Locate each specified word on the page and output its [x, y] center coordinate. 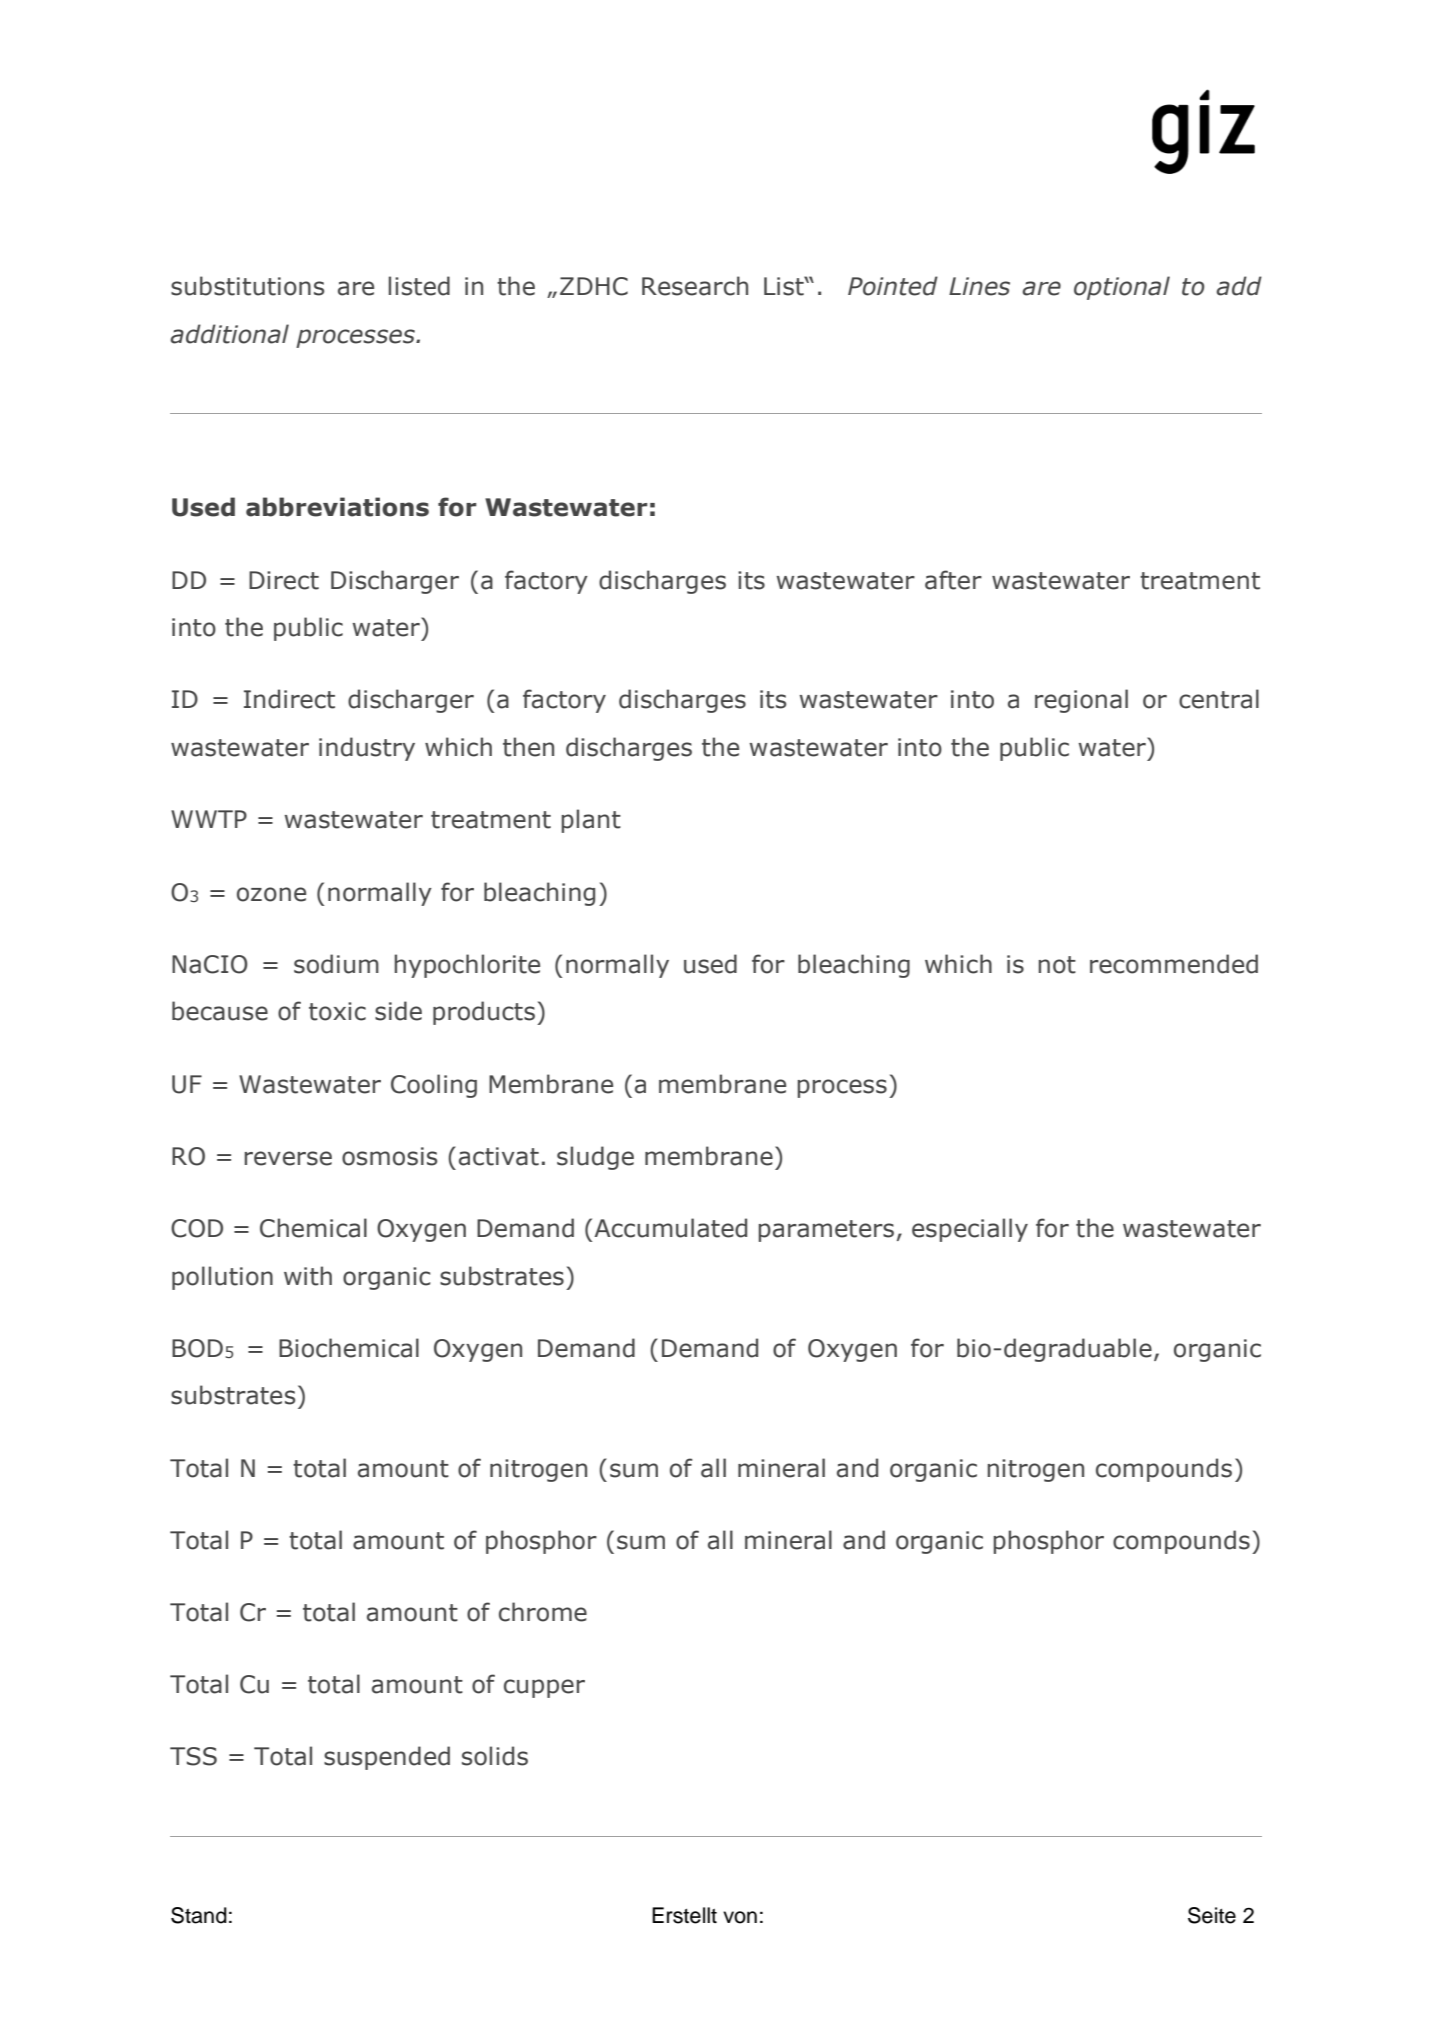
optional [1122, 288]
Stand [199, 1915]
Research [695, 286]
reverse [288, 1158]
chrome [543, 1612]
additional [229, 334]
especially [970, 1230]
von [740, 1917]
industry [367, 749]
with [308, 1276]
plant [591, 821]
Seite [1212, 1915]
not [1057, 965]
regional [1081, 701]
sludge [595, 1158]
